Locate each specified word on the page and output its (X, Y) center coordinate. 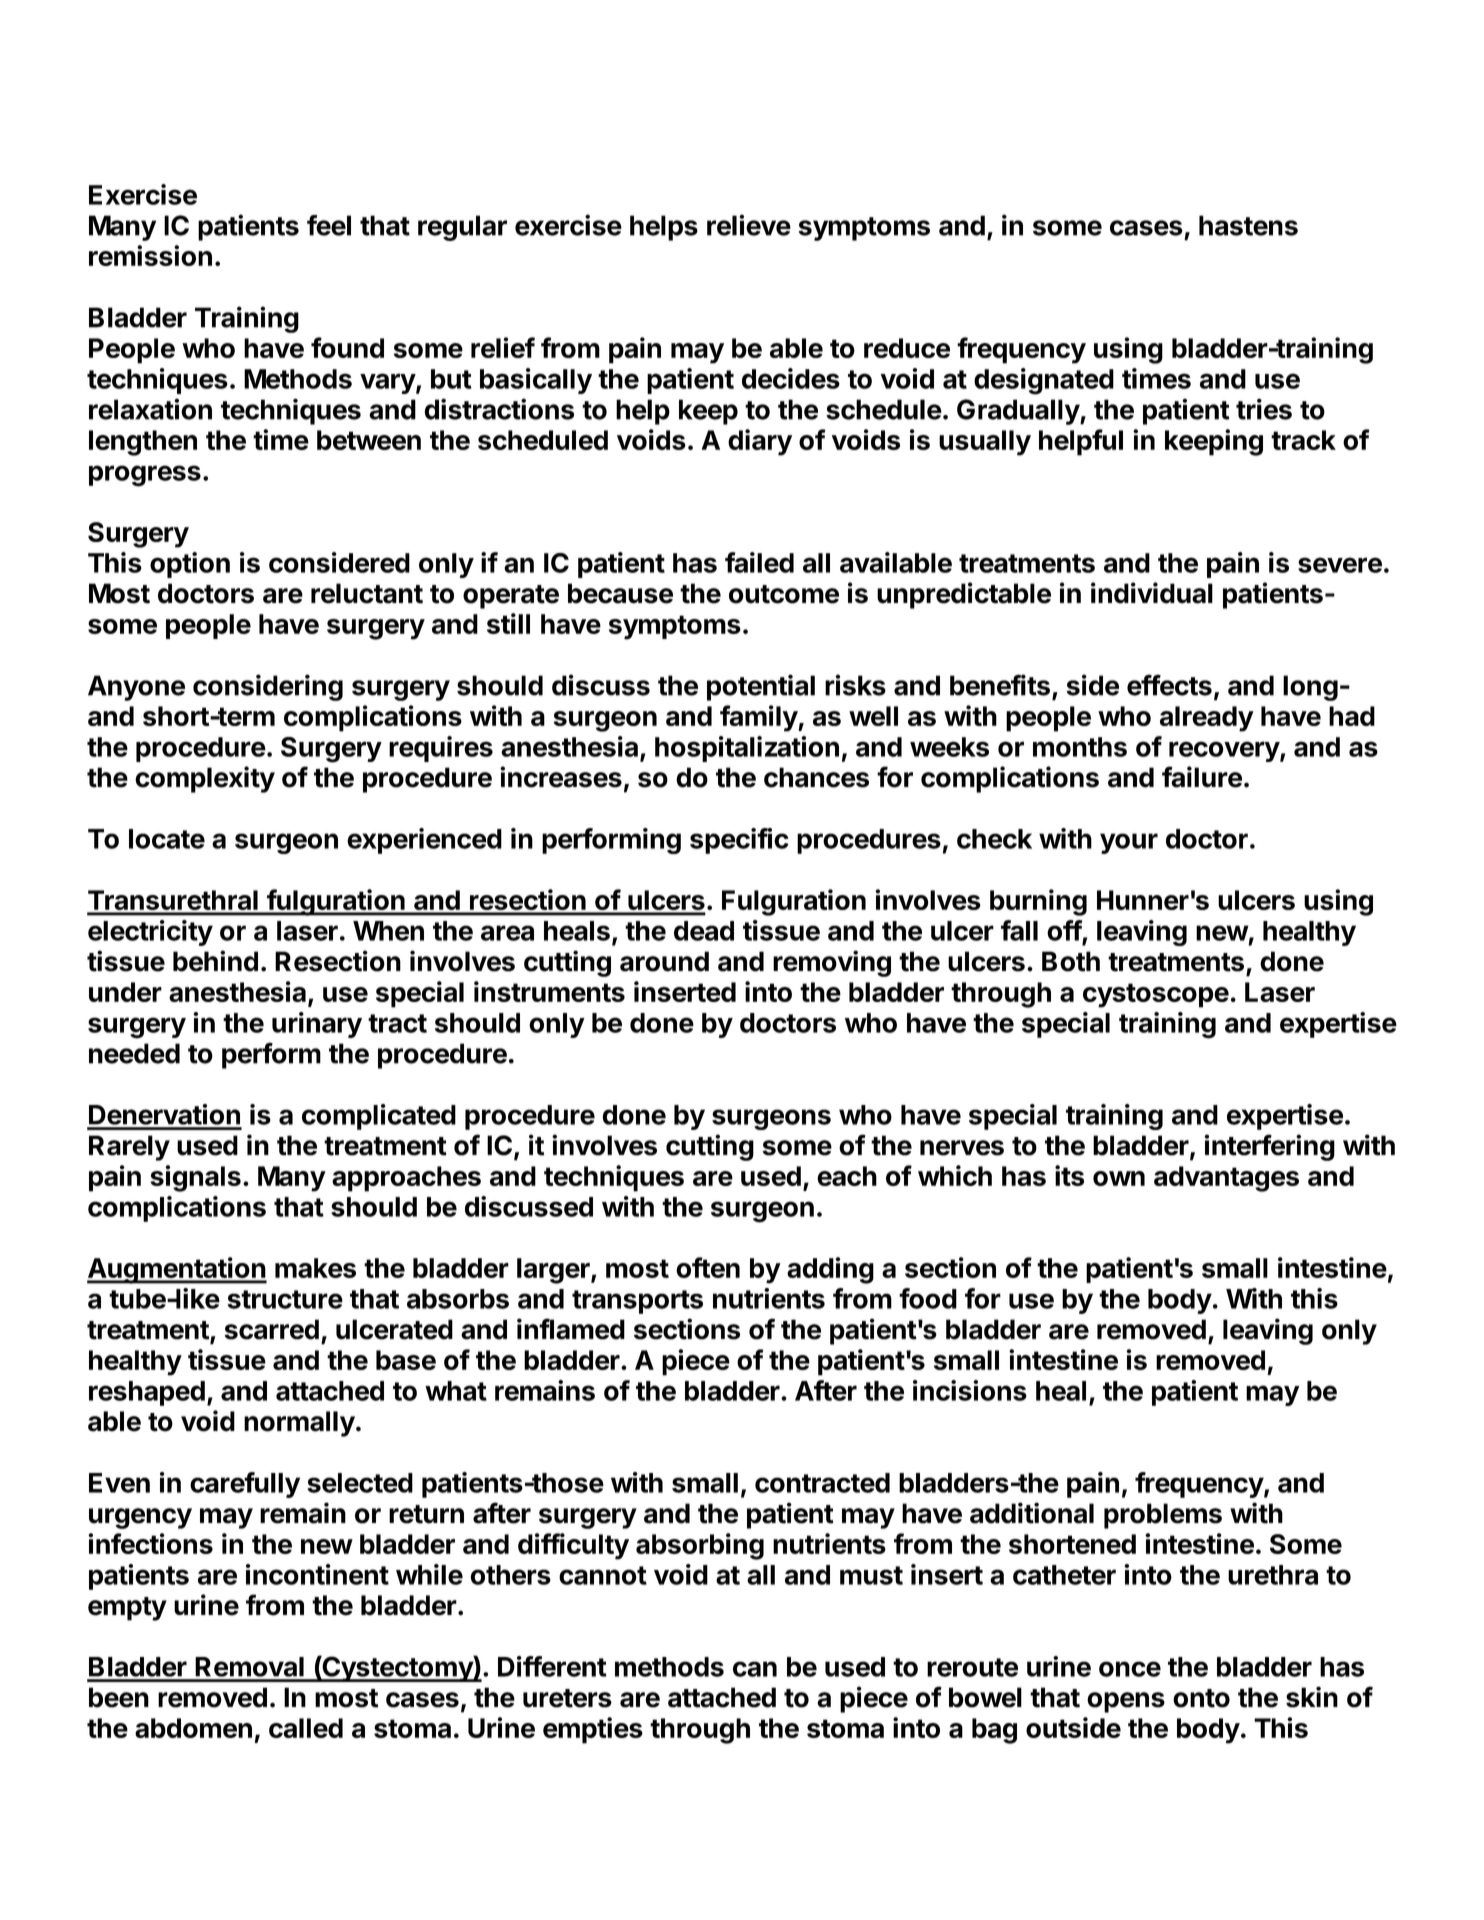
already (1207, 719)
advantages (1226, 1179)
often (708, 1267)
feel (329, 225)
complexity (205, 779)
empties (593, 1730)
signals (195, 1178)
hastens (1248, 225)
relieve (749, 225)
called (306, 1728)
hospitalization (747, 749)
